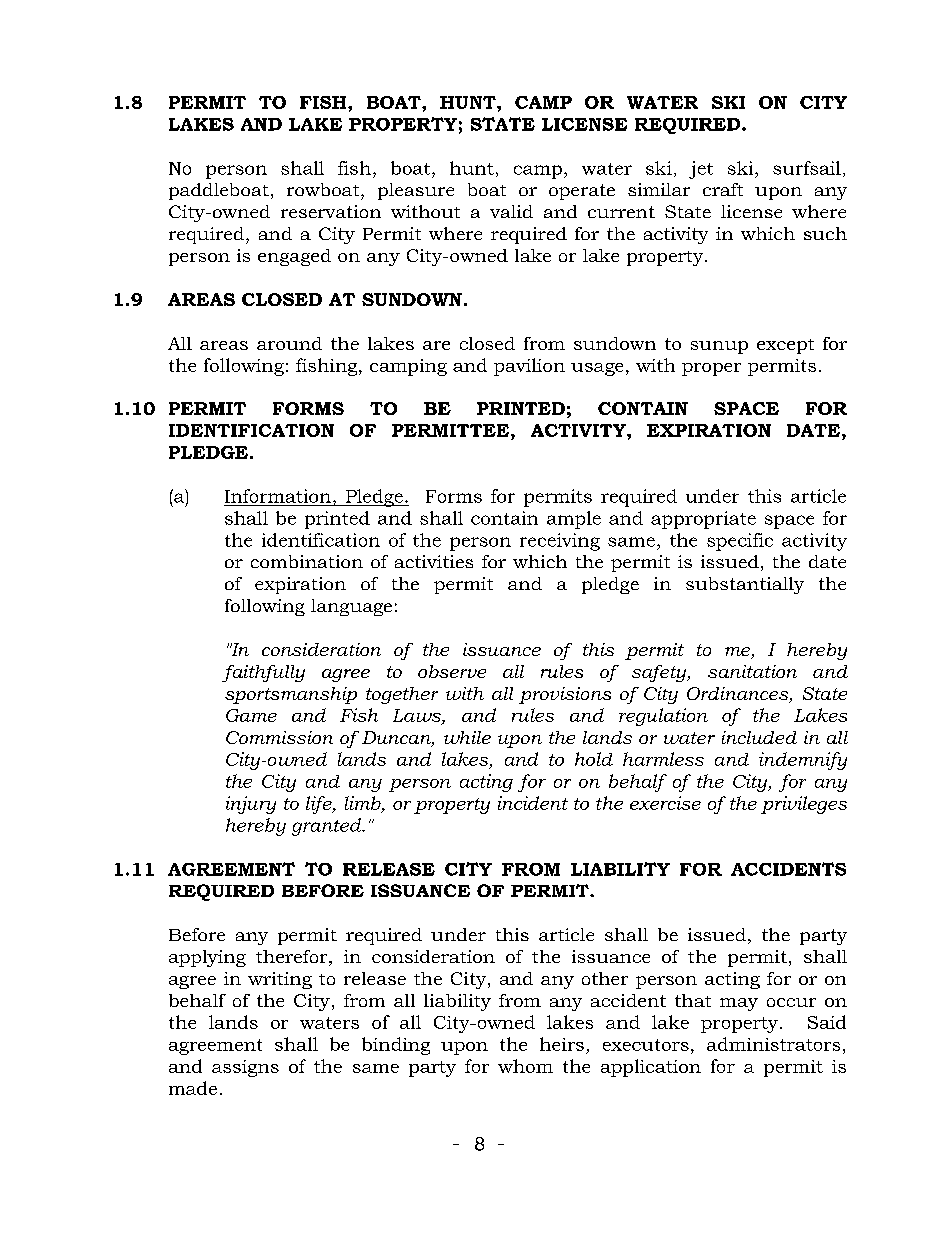 Image resolution: width=952 pixels, height=1233 pixels. What do you see at coordinates (245, 1068) in the image?
I see `assigns` at bounding box center [245, 1068].
